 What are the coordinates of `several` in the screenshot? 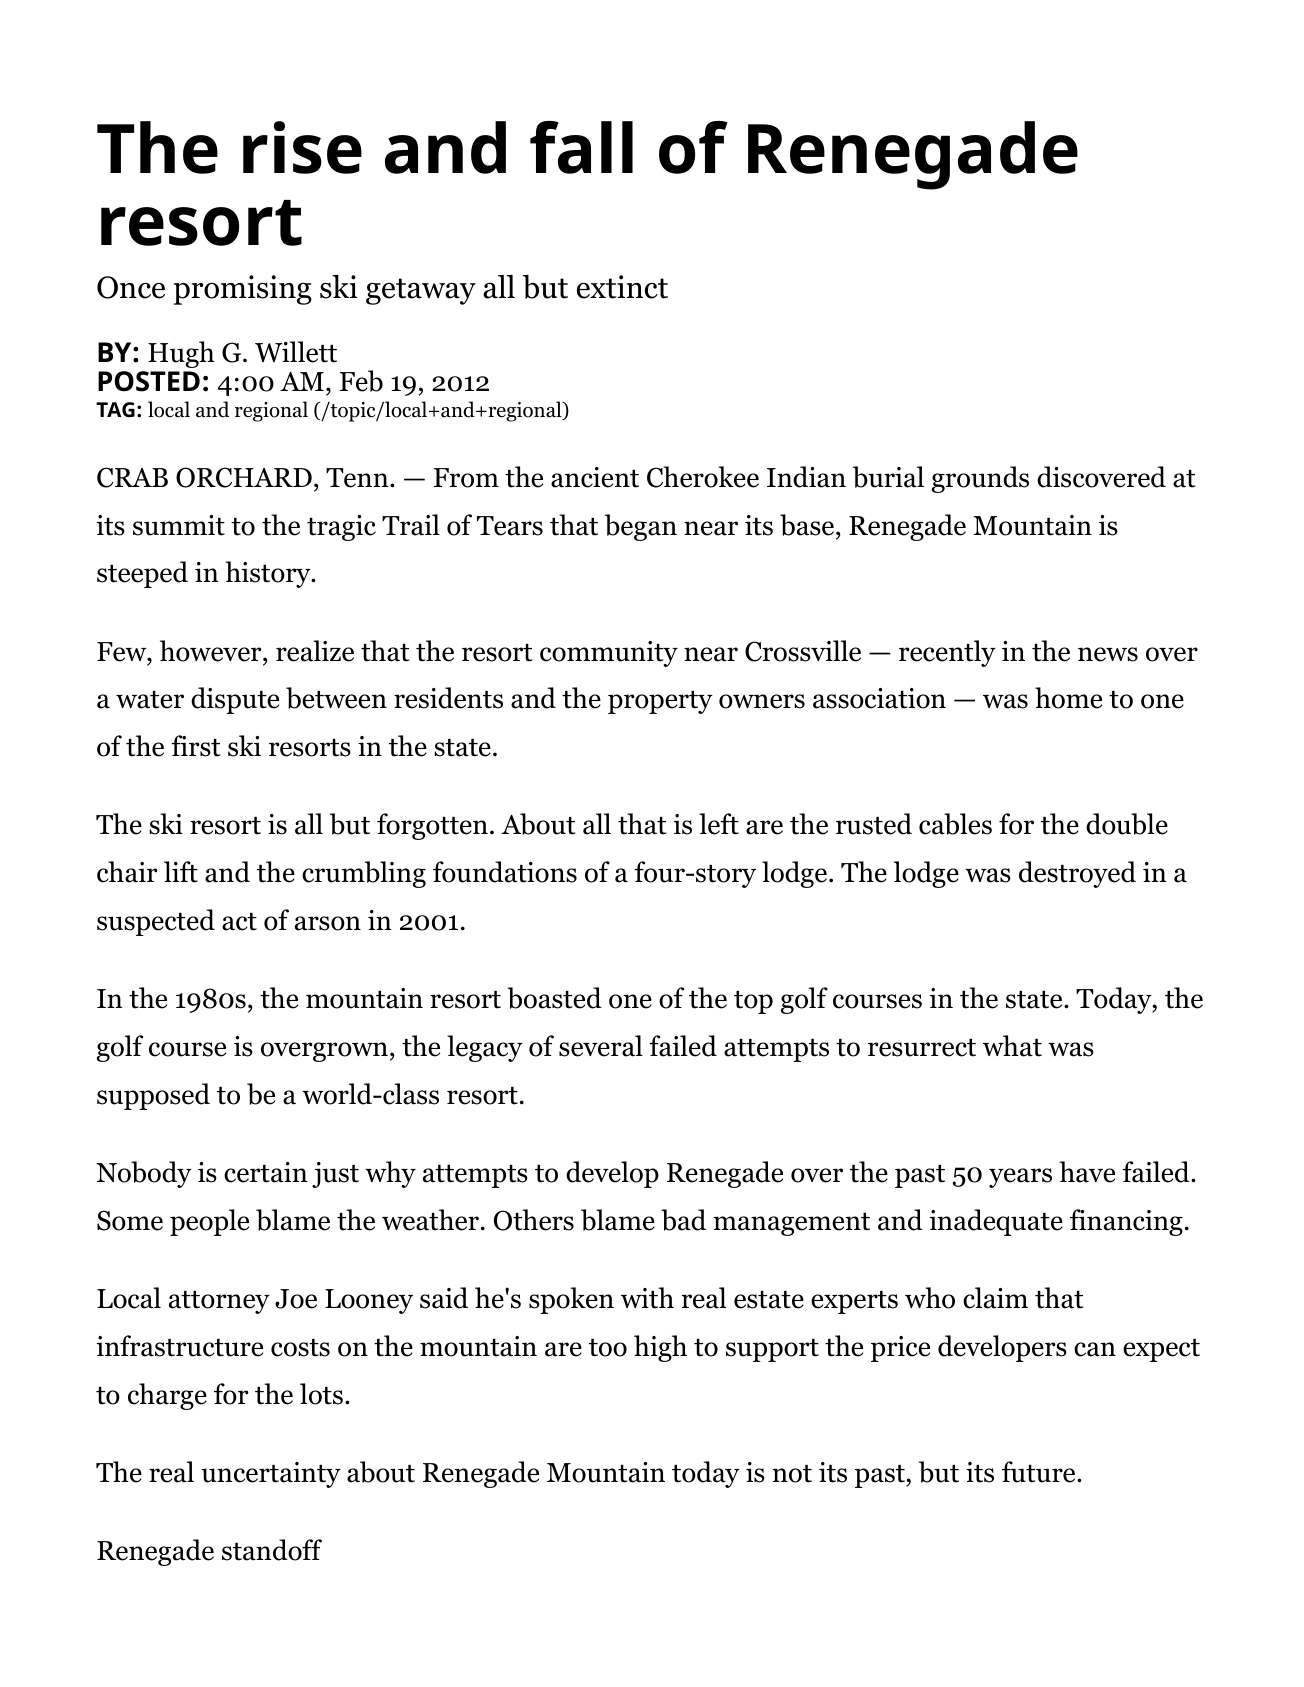 It's located at (601, 1046).
